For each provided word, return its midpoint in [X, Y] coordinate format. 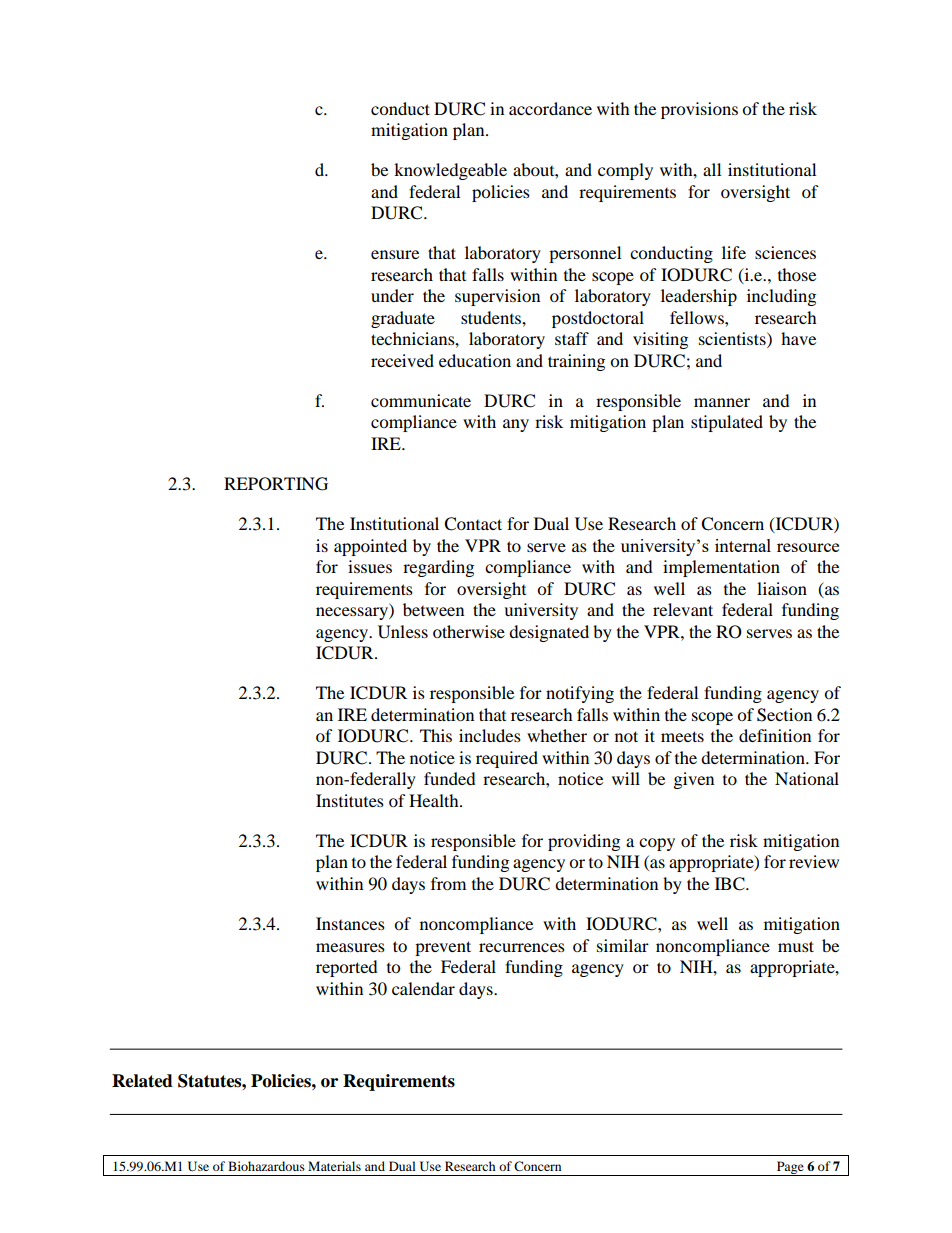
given [694, 780]
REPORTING [276, 484]
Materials [334, 1166]
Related [142, 1081]
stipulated [727, 423]
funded [450, 778]
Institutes [350, 800]
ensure [395, 254]
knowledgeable [450, 171]
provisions [699, 110]
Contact [473, 524]
